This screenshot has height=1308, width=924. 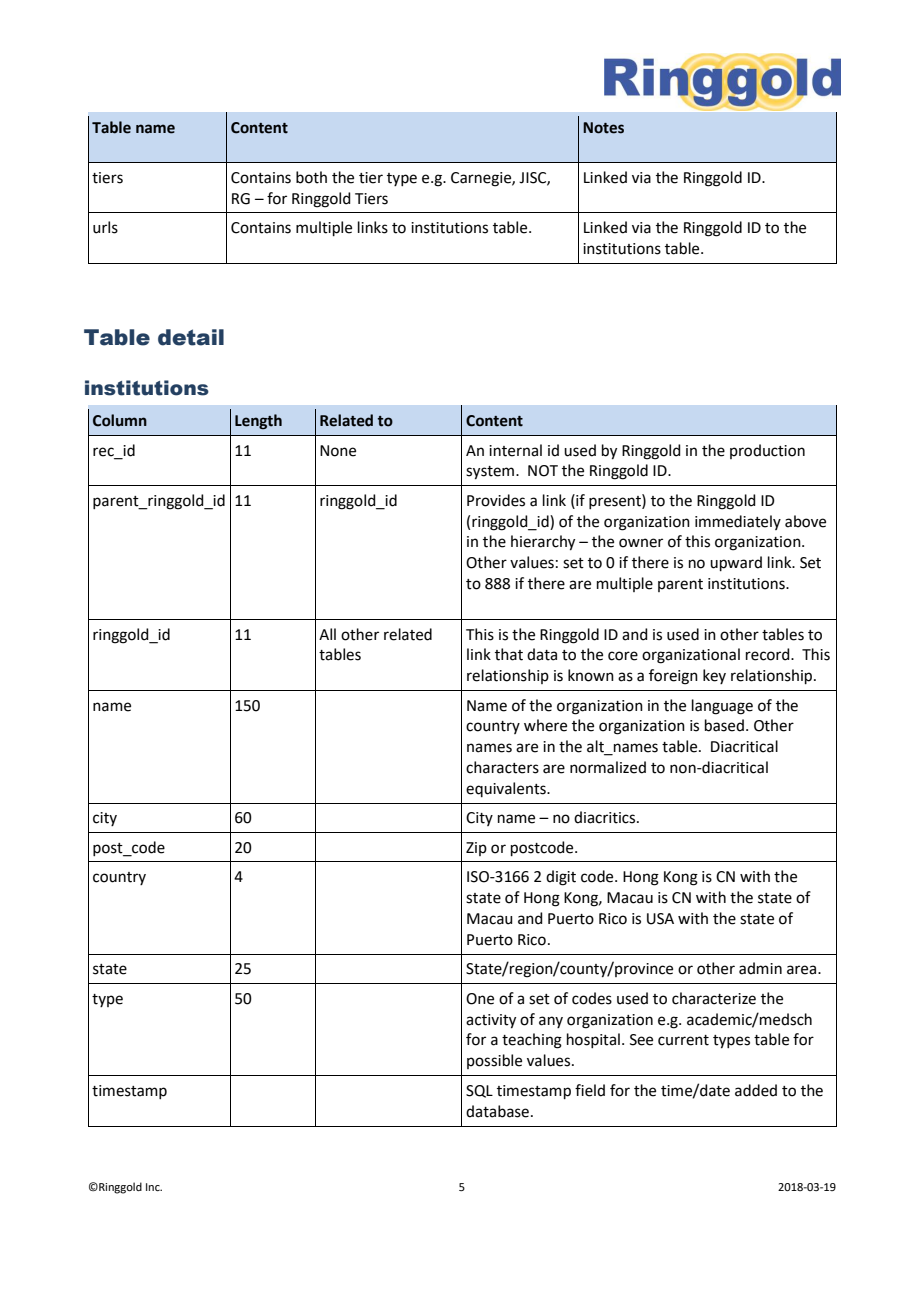 I want to click on both, so click(x=311, y=177).
